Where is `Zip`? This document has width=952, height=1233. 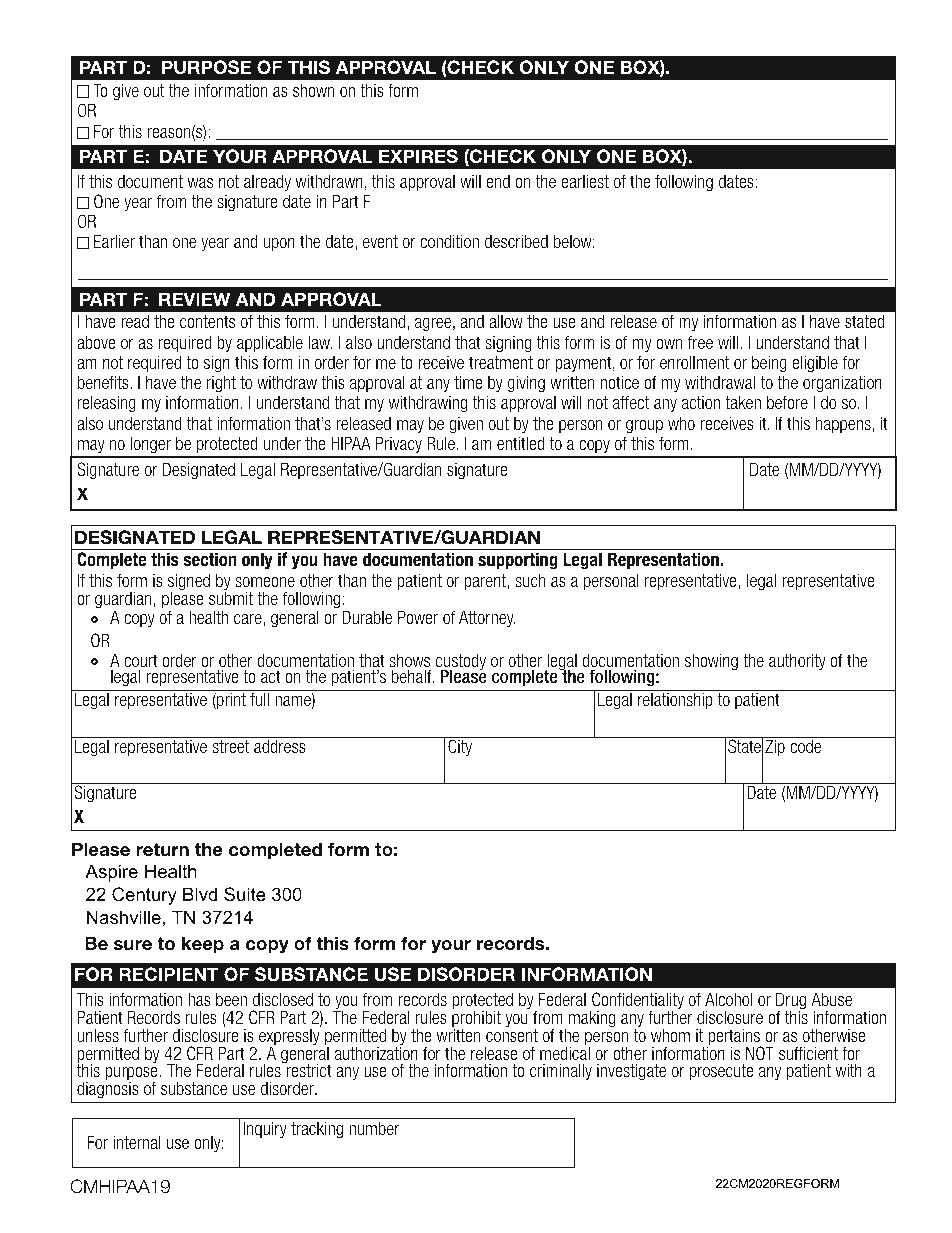
Zip is located at coordinates (775, 747).
